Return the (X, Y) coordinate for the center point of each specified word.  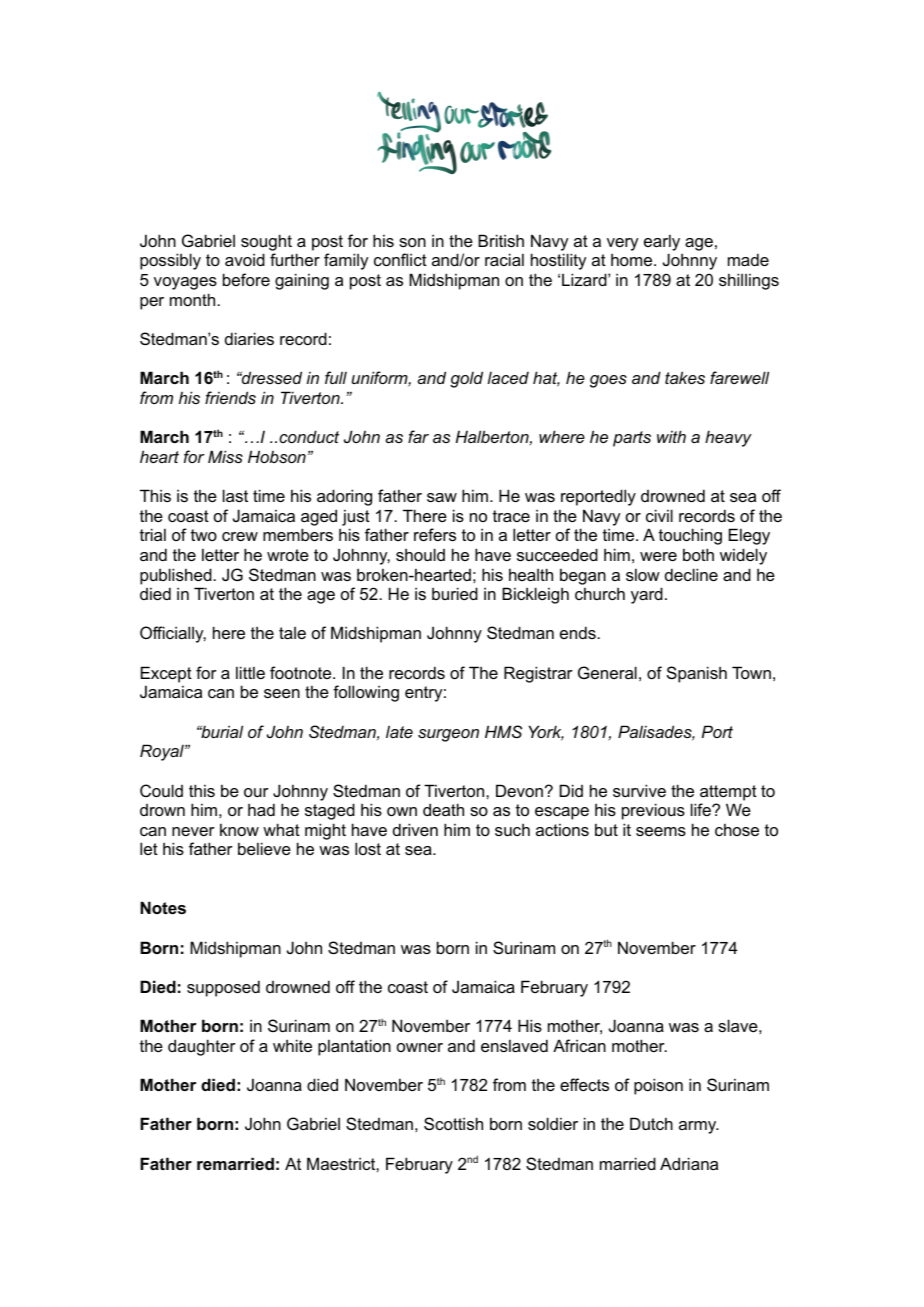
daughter (202, 1047)
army (699, 1127)
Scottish (453, 1123)
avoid (245, 259)
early (662, 242)
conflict (400, 259)
